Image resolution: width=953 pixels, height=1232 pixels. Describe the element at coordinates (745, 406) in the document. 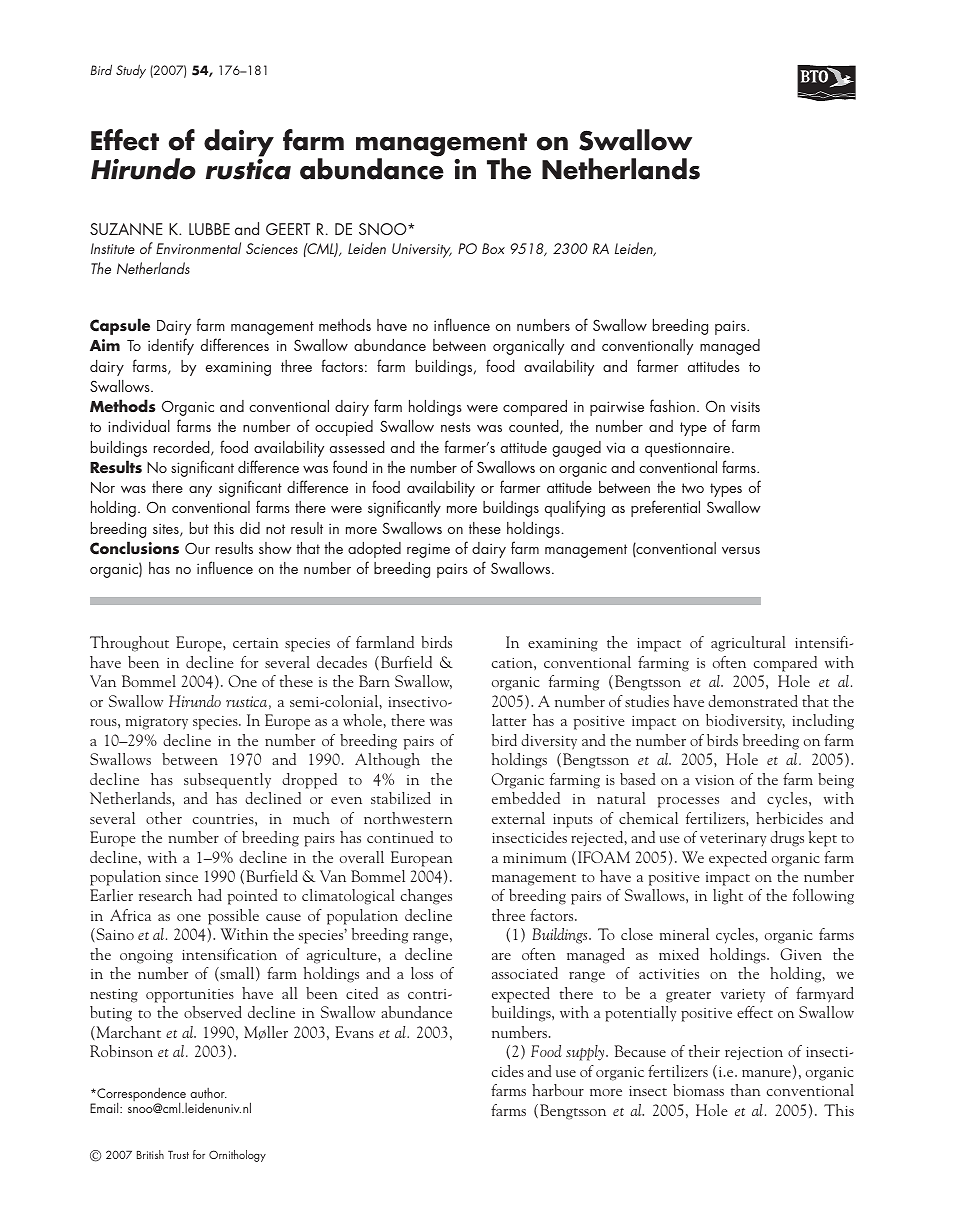

I see `visits` at that location.
